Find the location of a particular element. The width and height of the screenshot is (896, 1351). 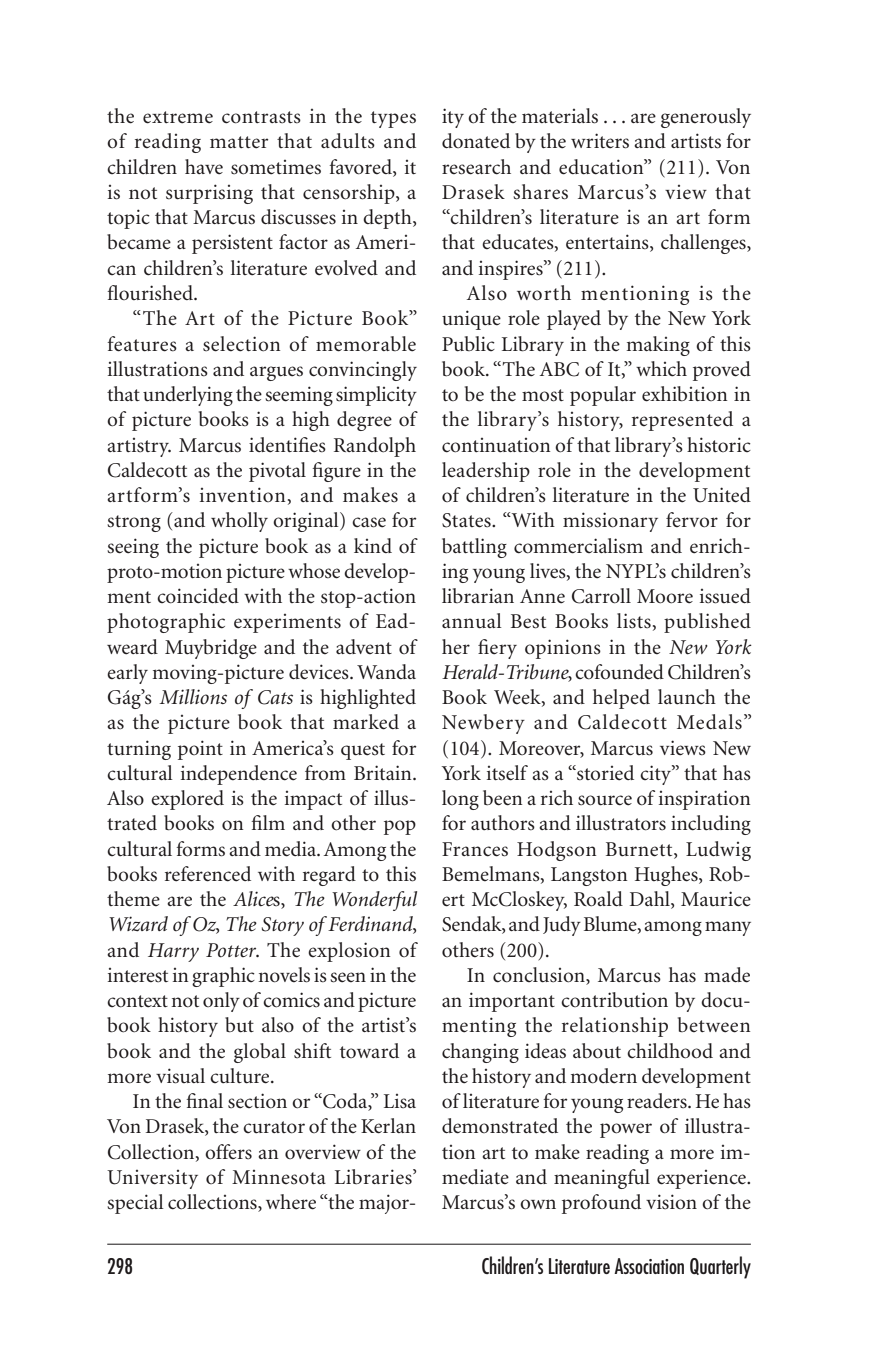

types is located at coordinates (393, 119).
